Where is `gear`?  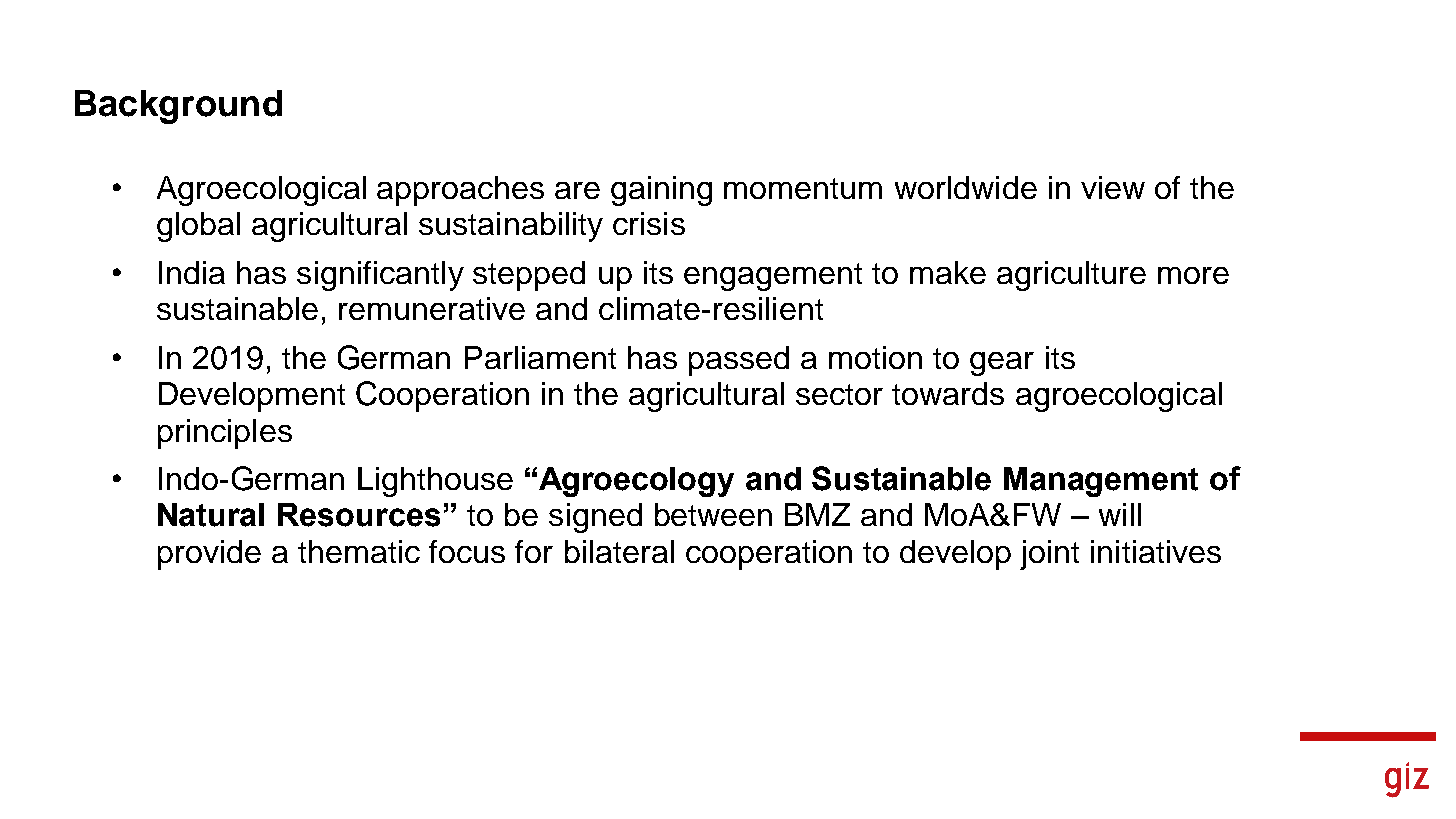 gear is located at coordinates (1002, 364).
